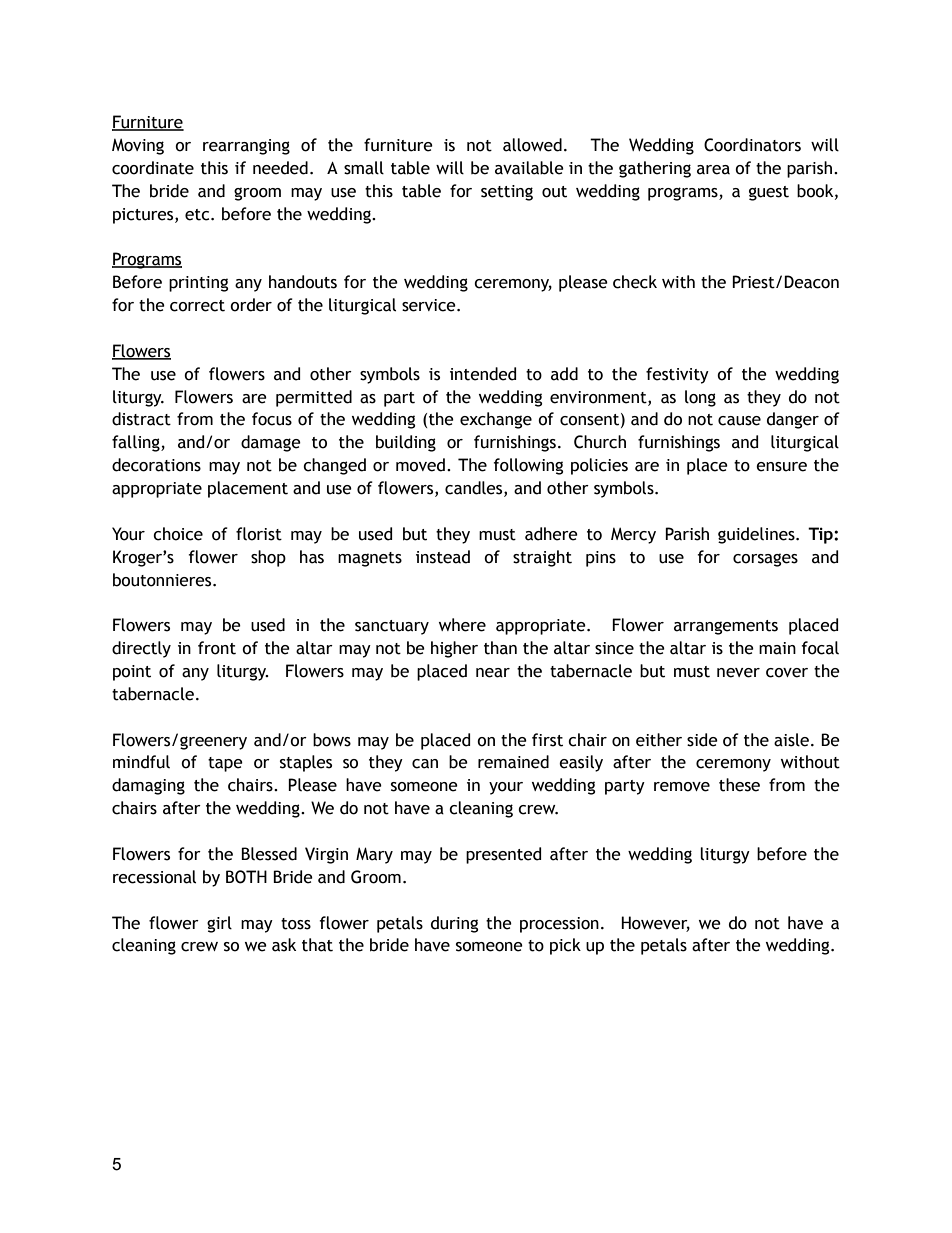  Describe the element at coordinates (454, 924) in the image. I see `during` at that location.
